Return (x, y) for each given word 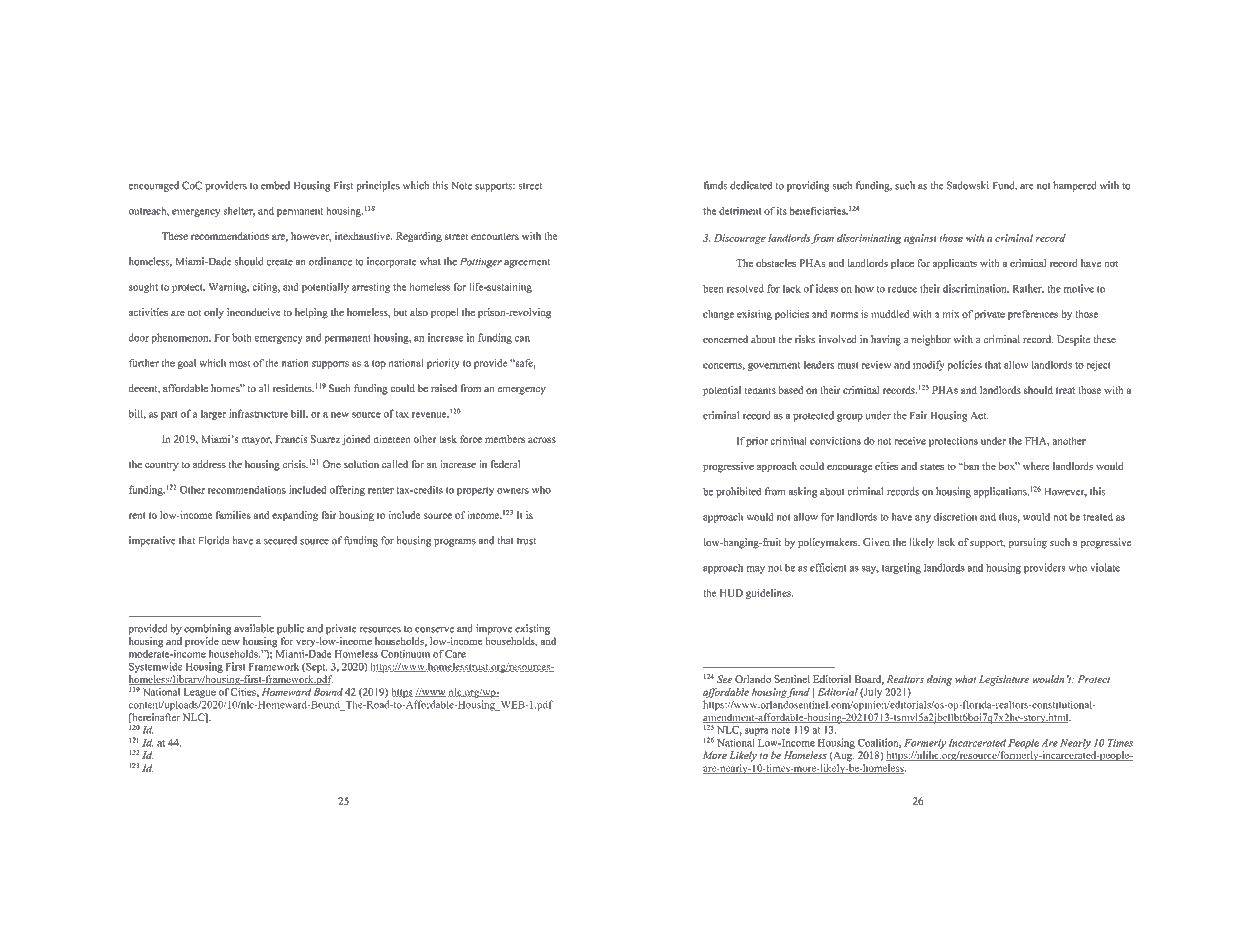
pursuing (1028, 543)
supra (756, 732)
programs (455, 543)
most (240, 364)
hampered (1075, 186)
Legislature (1003, 680)
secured (280, 540)
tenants (760, 391)
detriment (740, 211)
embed (275, 185)
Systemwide (155, 667)
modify (929, 365)
